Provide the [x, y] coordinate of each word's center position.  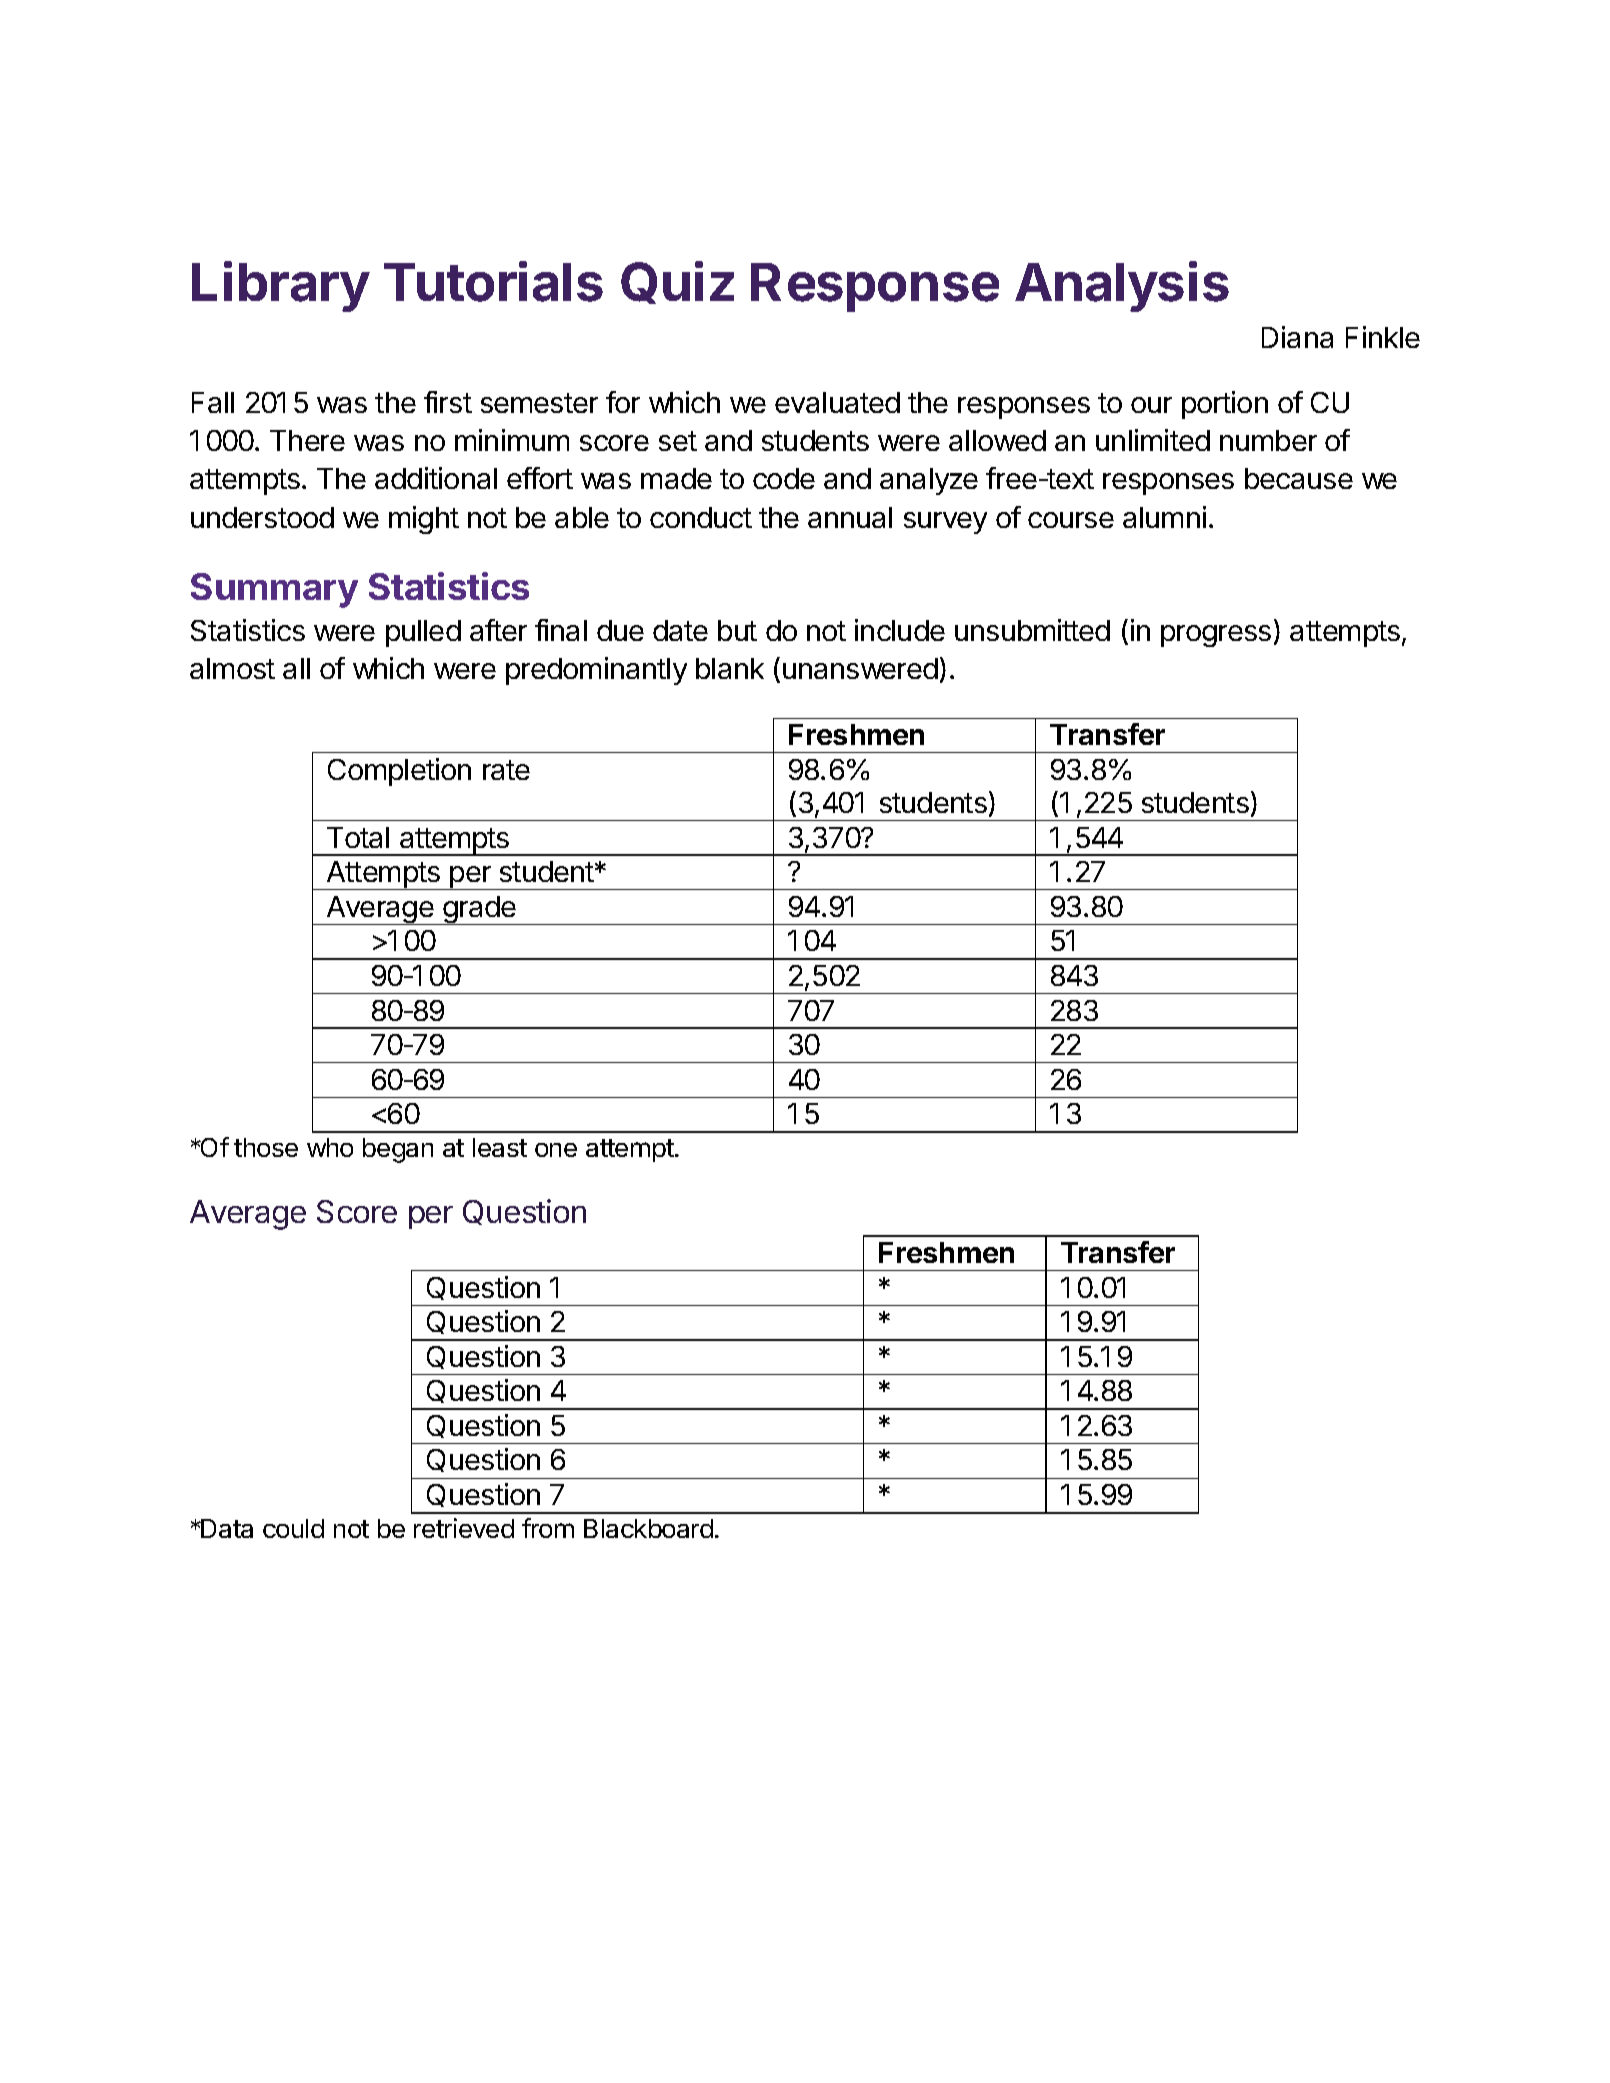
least [500, 1147]
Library [281, 286]
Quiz [677, 282]
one [556, 1150]
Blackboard [648, 1528]
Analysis [1122, 286]
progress [1216, 636]
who [330, 1147]
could [293, 1528]
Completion [399, 772]
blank [730, 668]
